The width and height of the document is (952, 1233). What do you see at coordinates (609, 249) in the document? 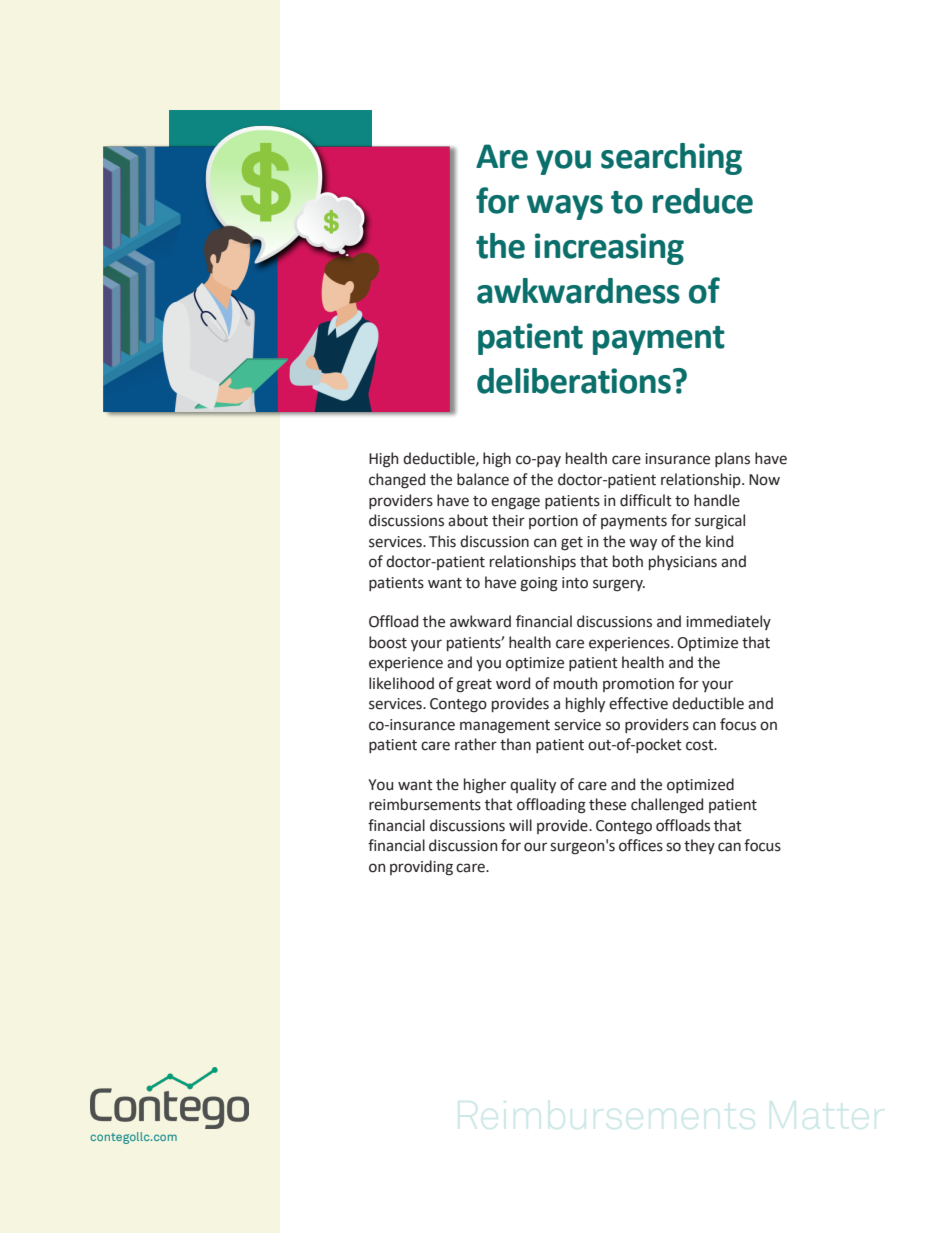
I see `increasing` at bounding box center [609, 249].
